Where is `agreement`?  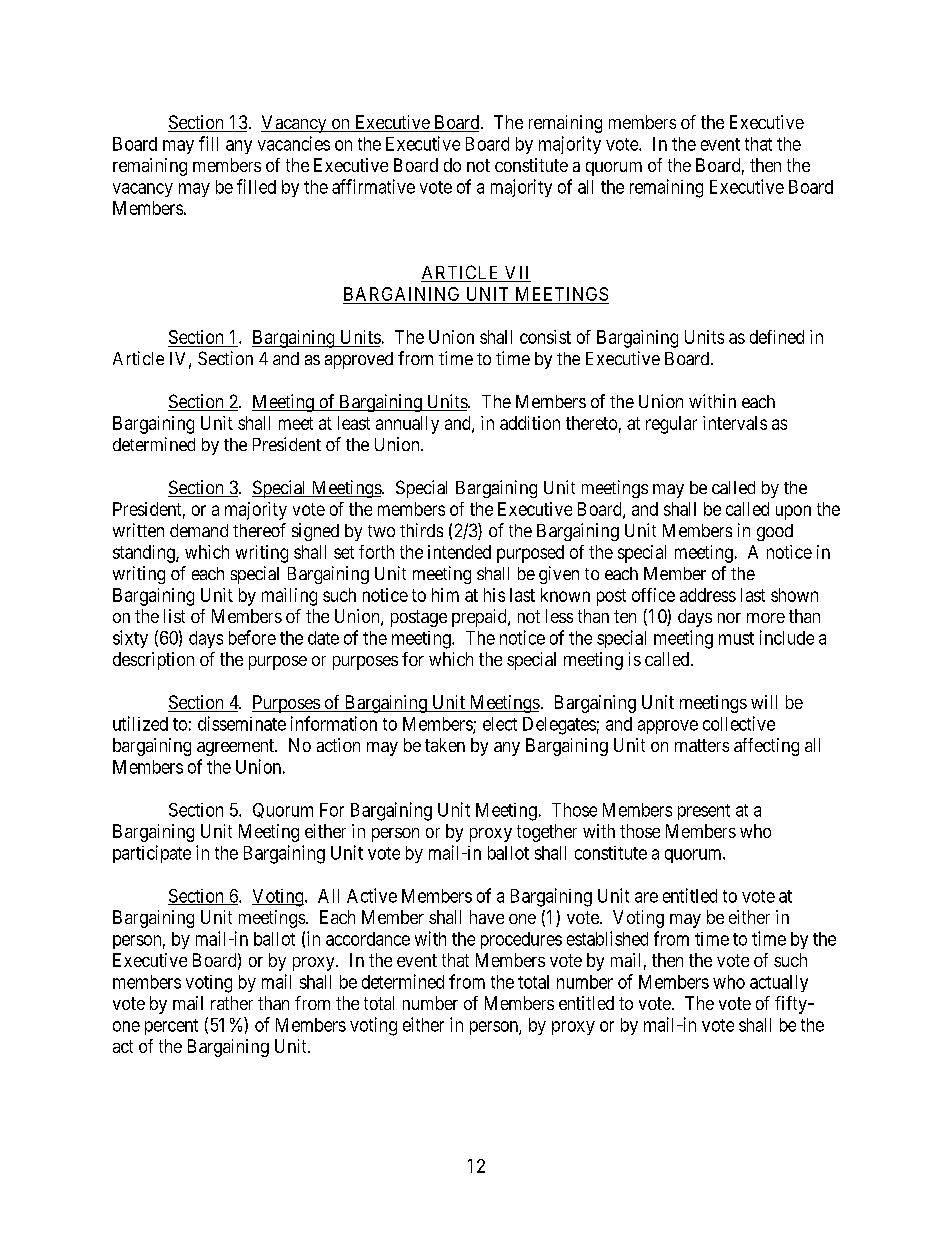
agreement is located at coordinates (237, 747).
